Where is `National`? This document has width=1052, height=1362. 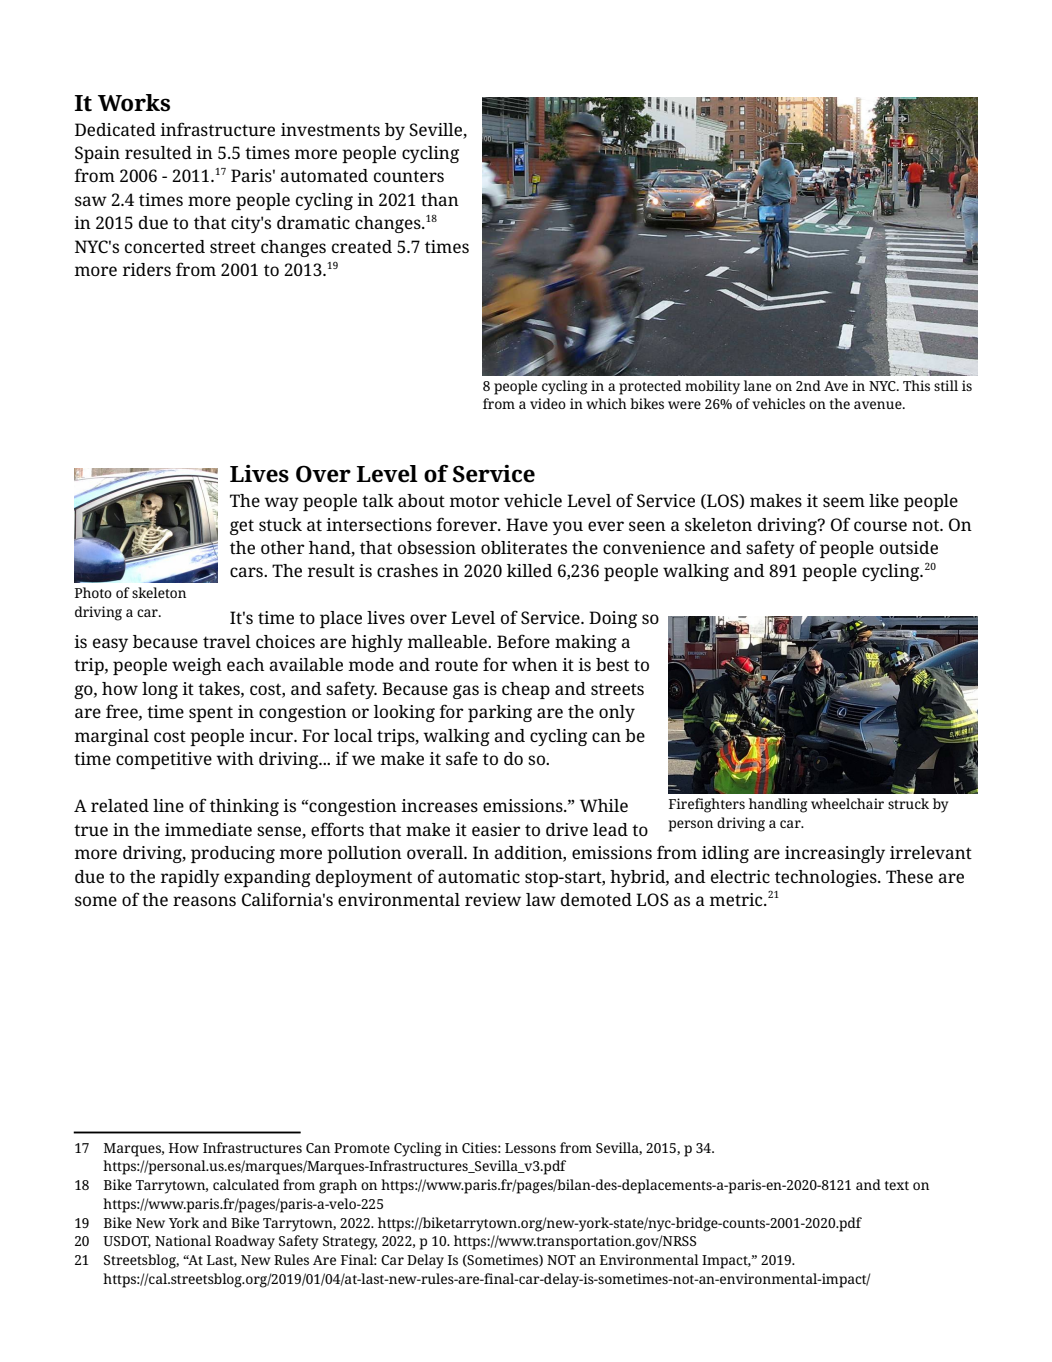 National is located at coordinates (183, 1240).
